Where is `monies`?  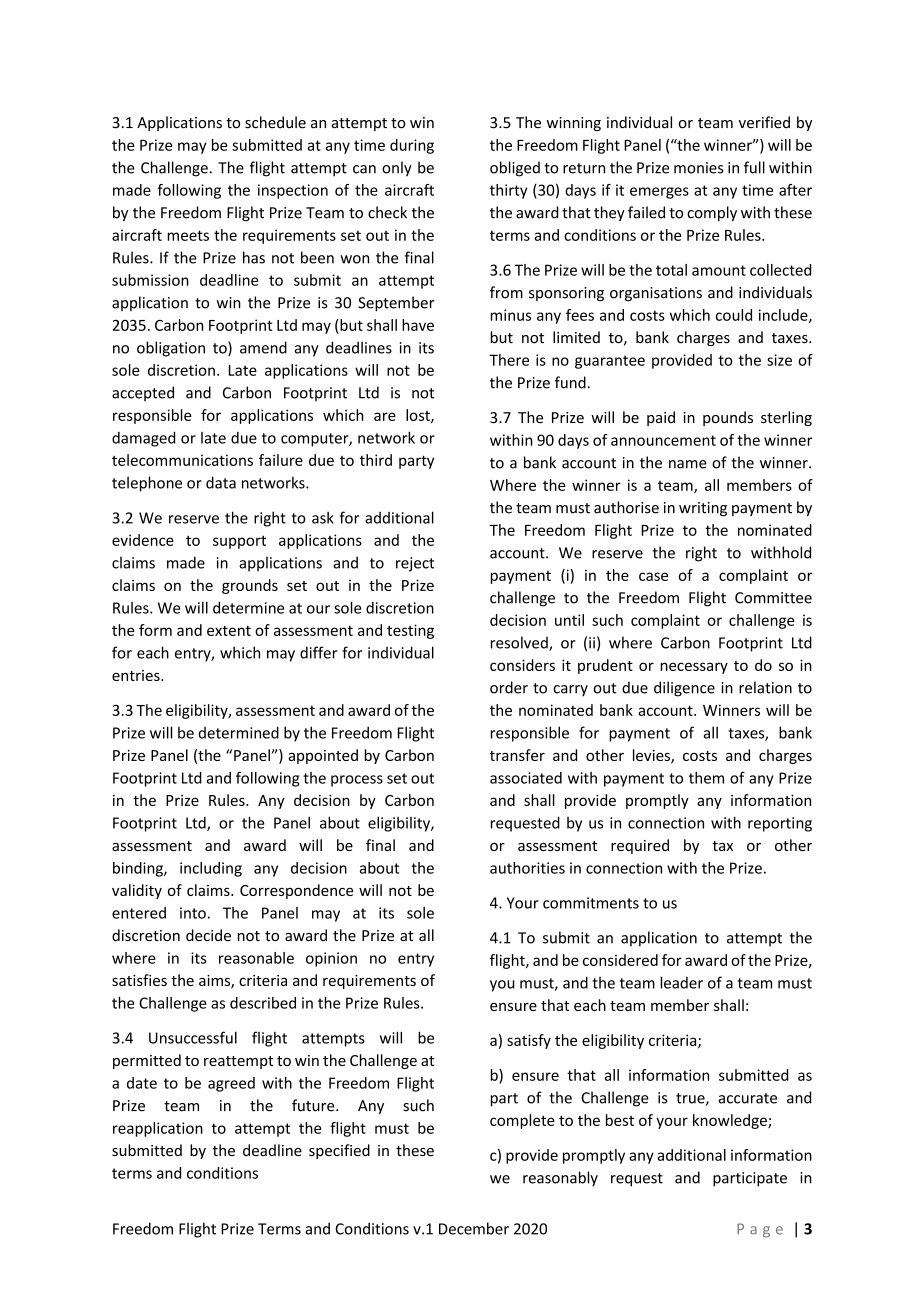
monies is located at coordinates (698, 168).
